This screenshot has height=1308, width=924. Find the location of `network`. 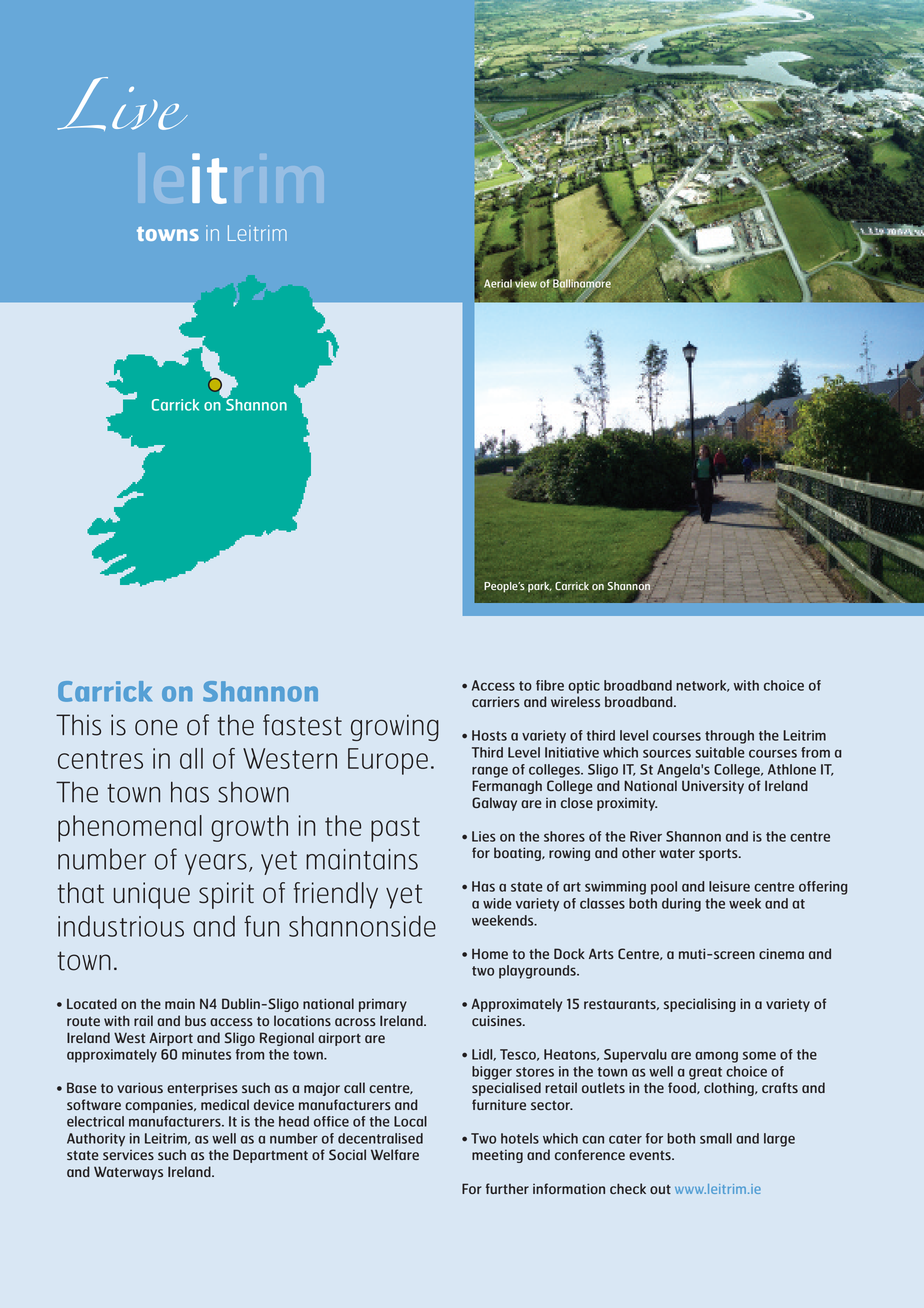

network is located at coordinates (702, 686).
